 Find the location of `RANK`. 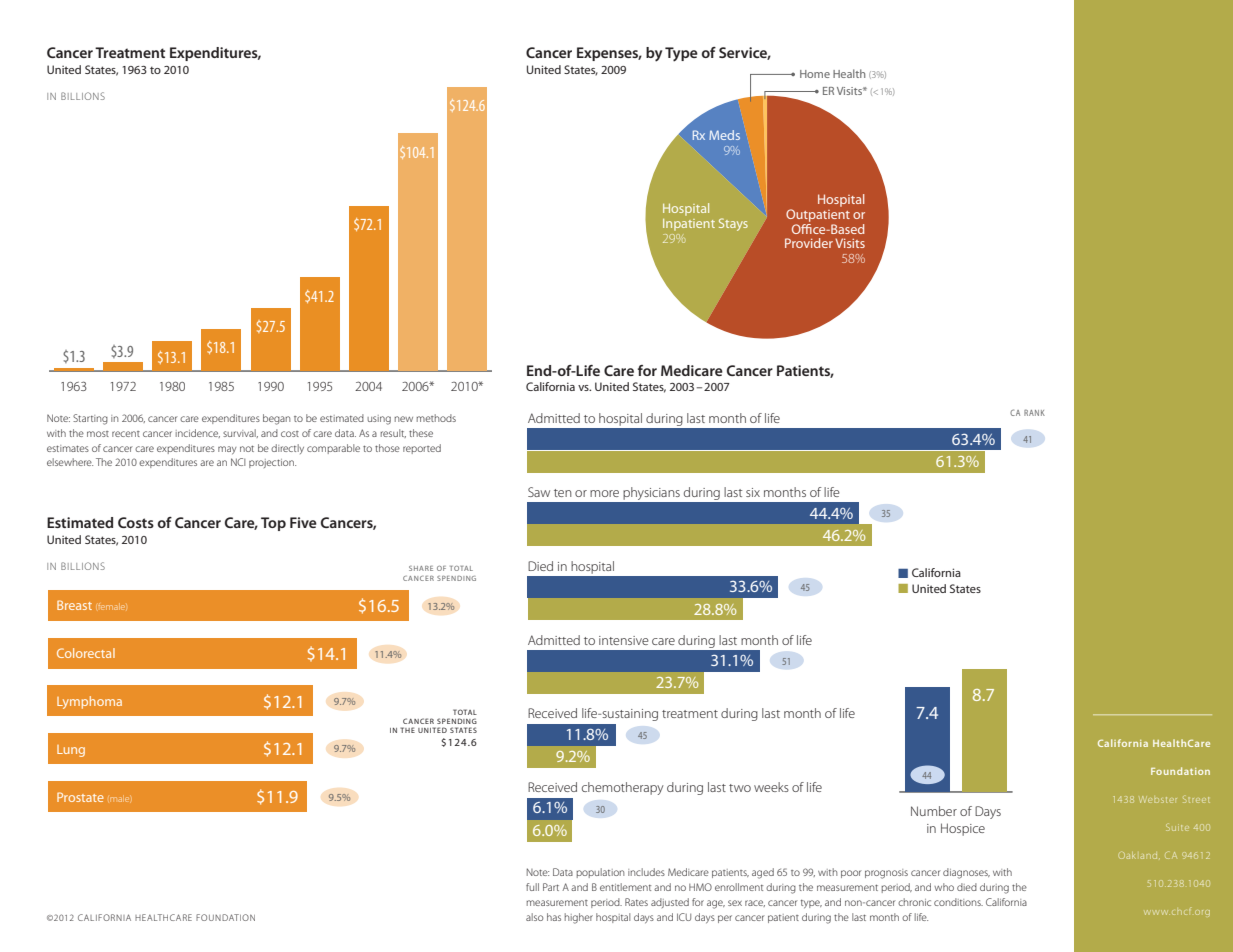

RANK is located at coordinates (1034, 412).
